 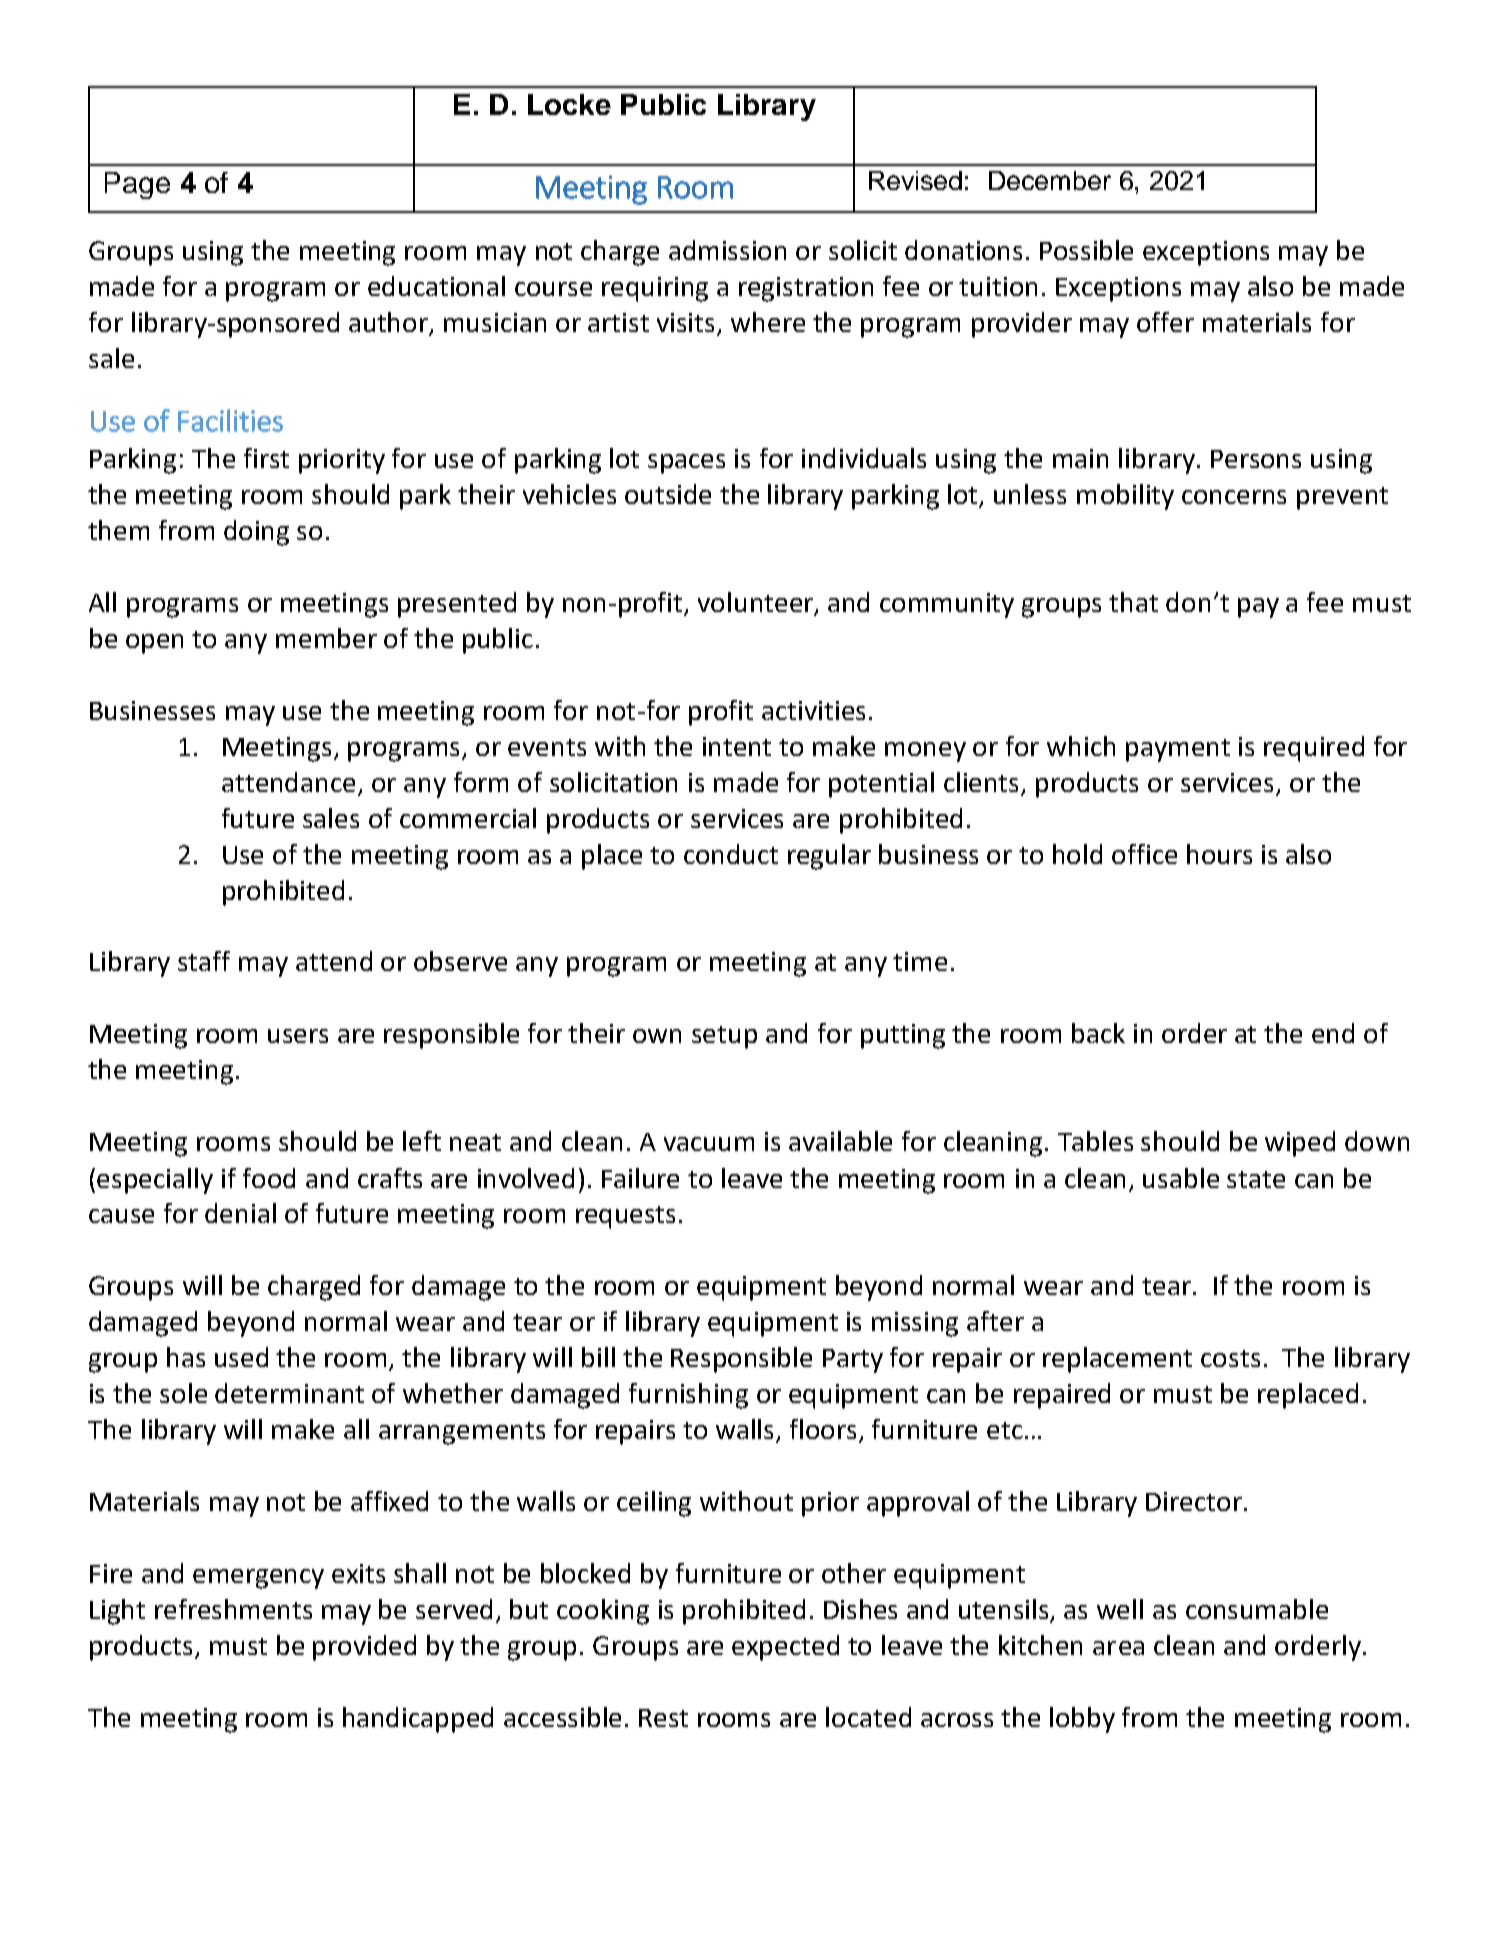 What do you see at coordinates (757, 603) in the image?
I see `volunteer` at bounding box center [757, 603].
